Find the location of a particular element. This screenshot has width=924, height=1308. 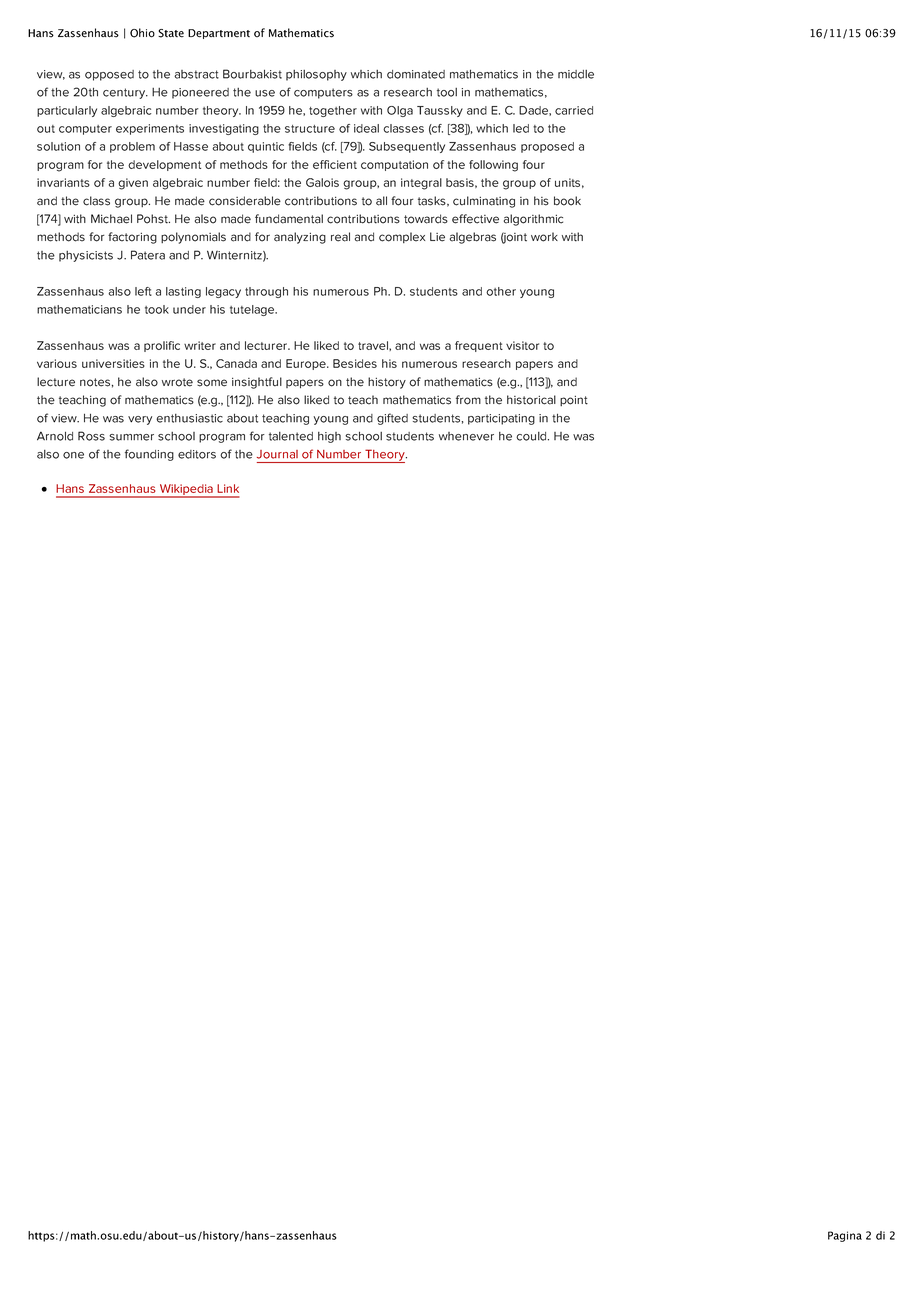

Pagina is located at coordinates (845, 1236).
